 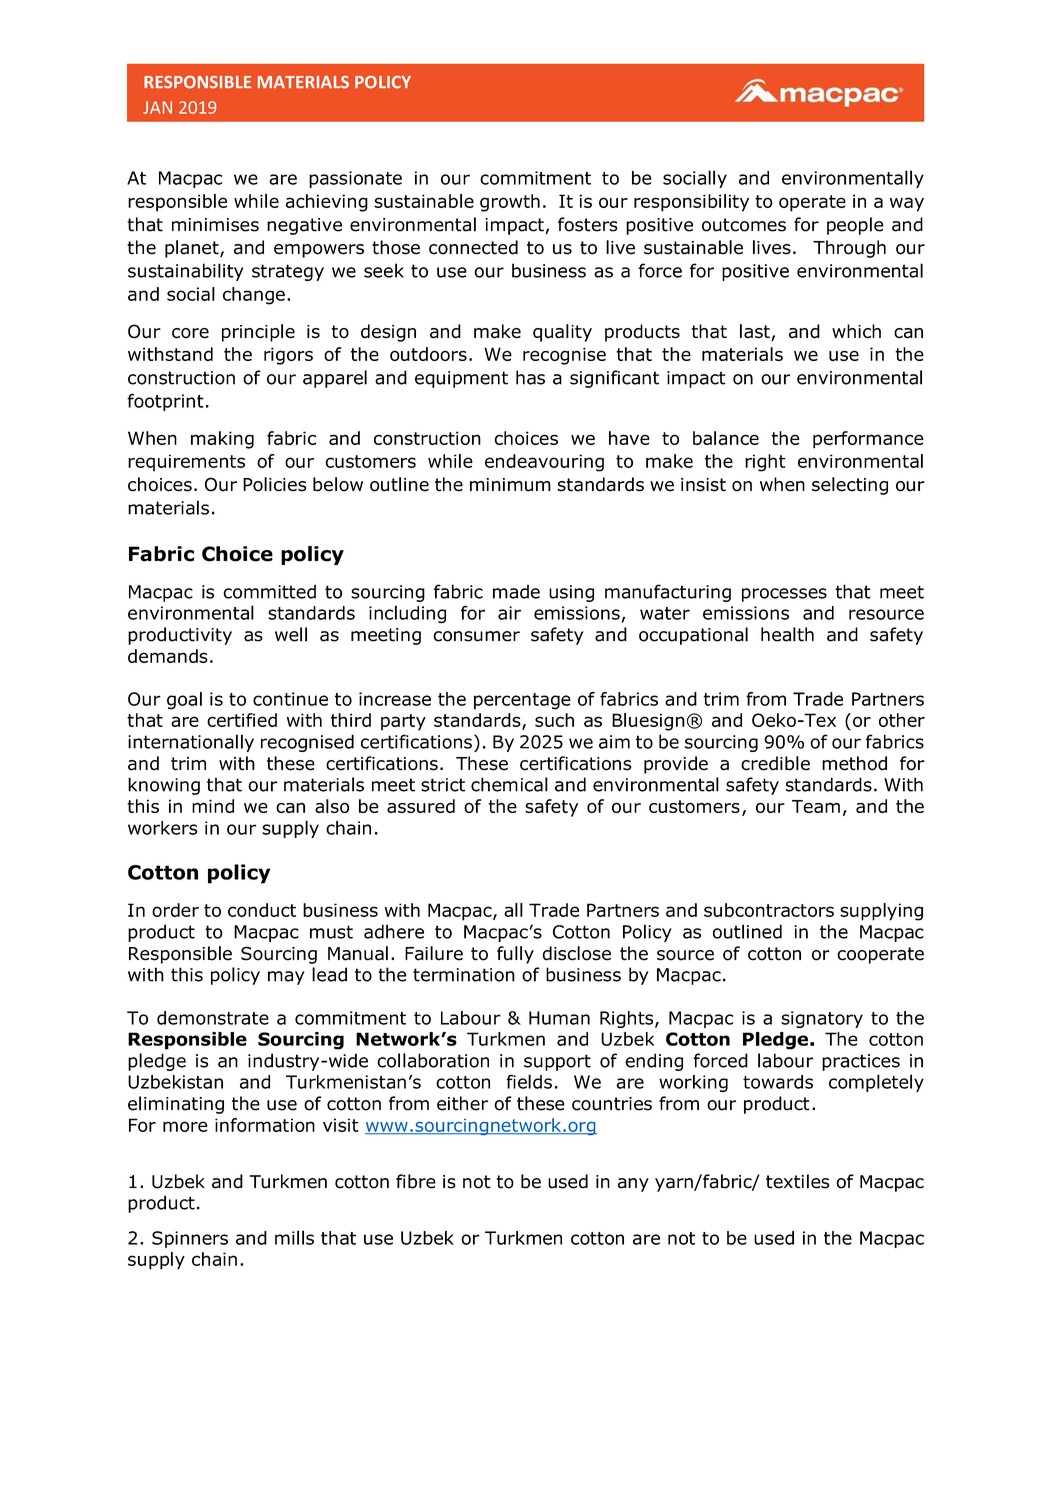 What do you see at coordinates (515, 955) in the screenshot?
I see `fully` at bounding box center [515, 955].
